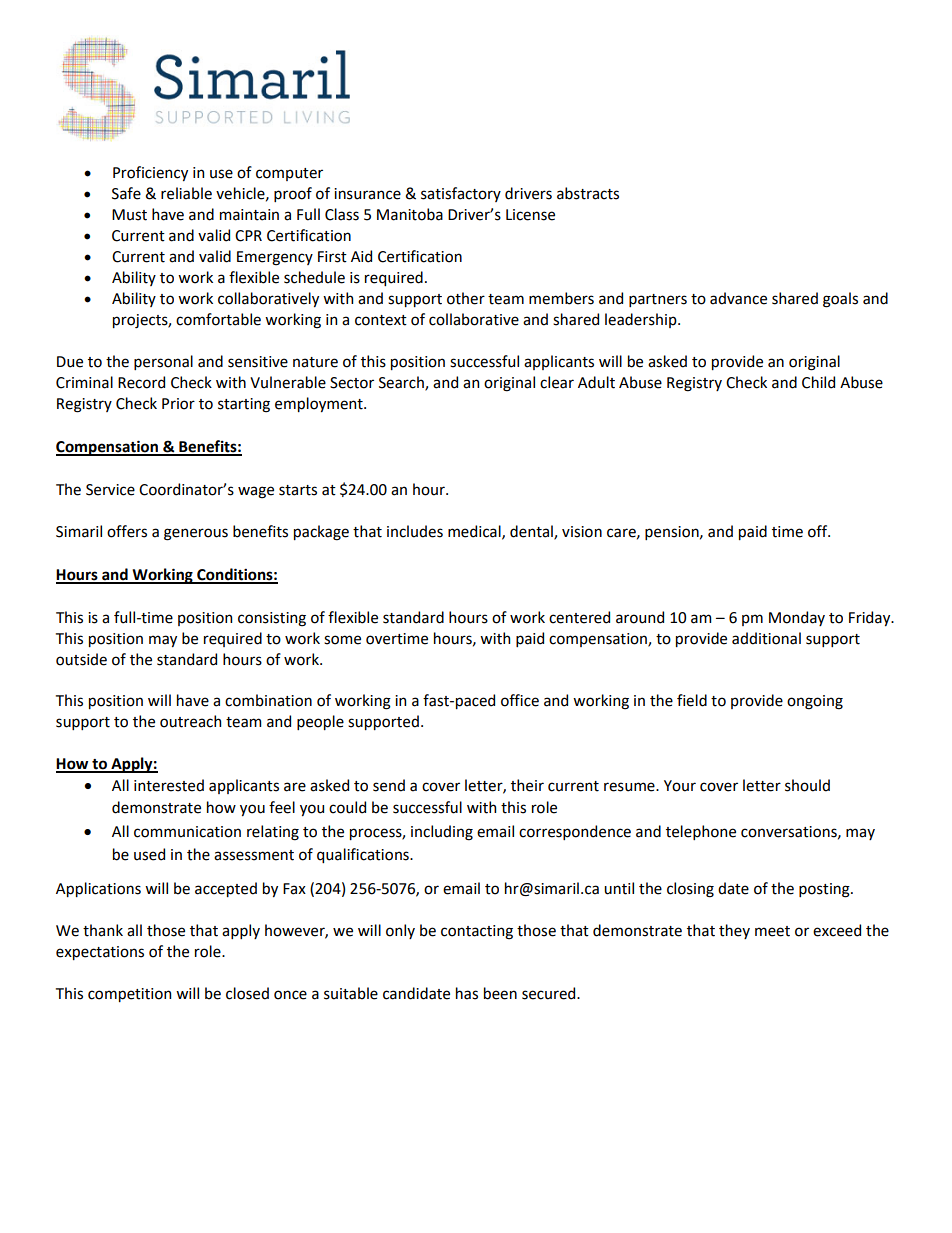 The height and width of the screenshot is (1233, 952). I want to click on competition, so click(129, 995).
